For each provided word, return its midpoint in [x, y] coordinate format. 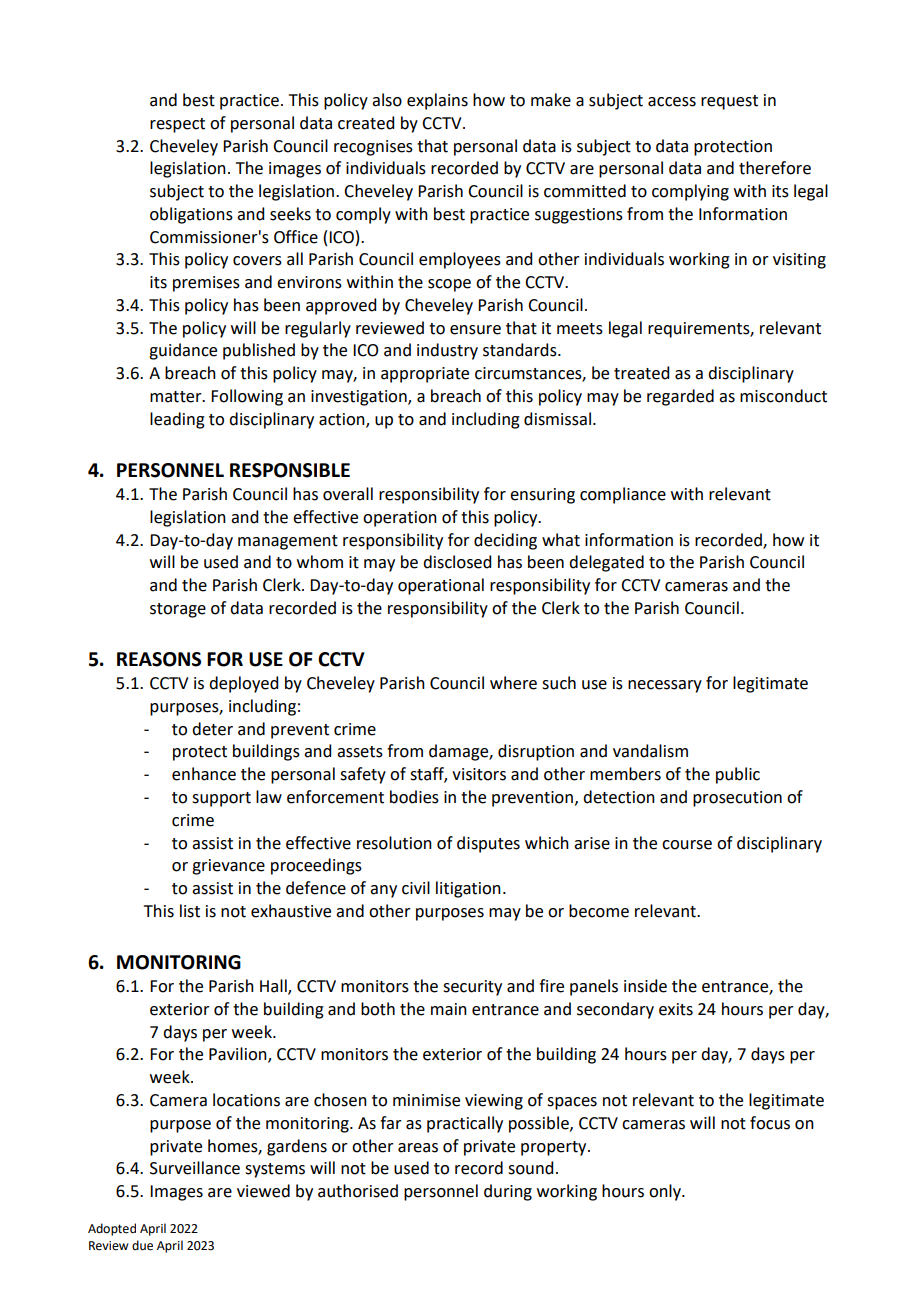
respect [177, 125]
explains [437, 101]
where [513, 683]
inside [645, 986]
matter [177, 397]
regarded [680, 397]
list [190, 911]
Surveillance [195, 1168]
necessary [665, 686]
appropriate [425, 375]
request [729, 102]
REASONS [159, 659]
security [472, 988]
